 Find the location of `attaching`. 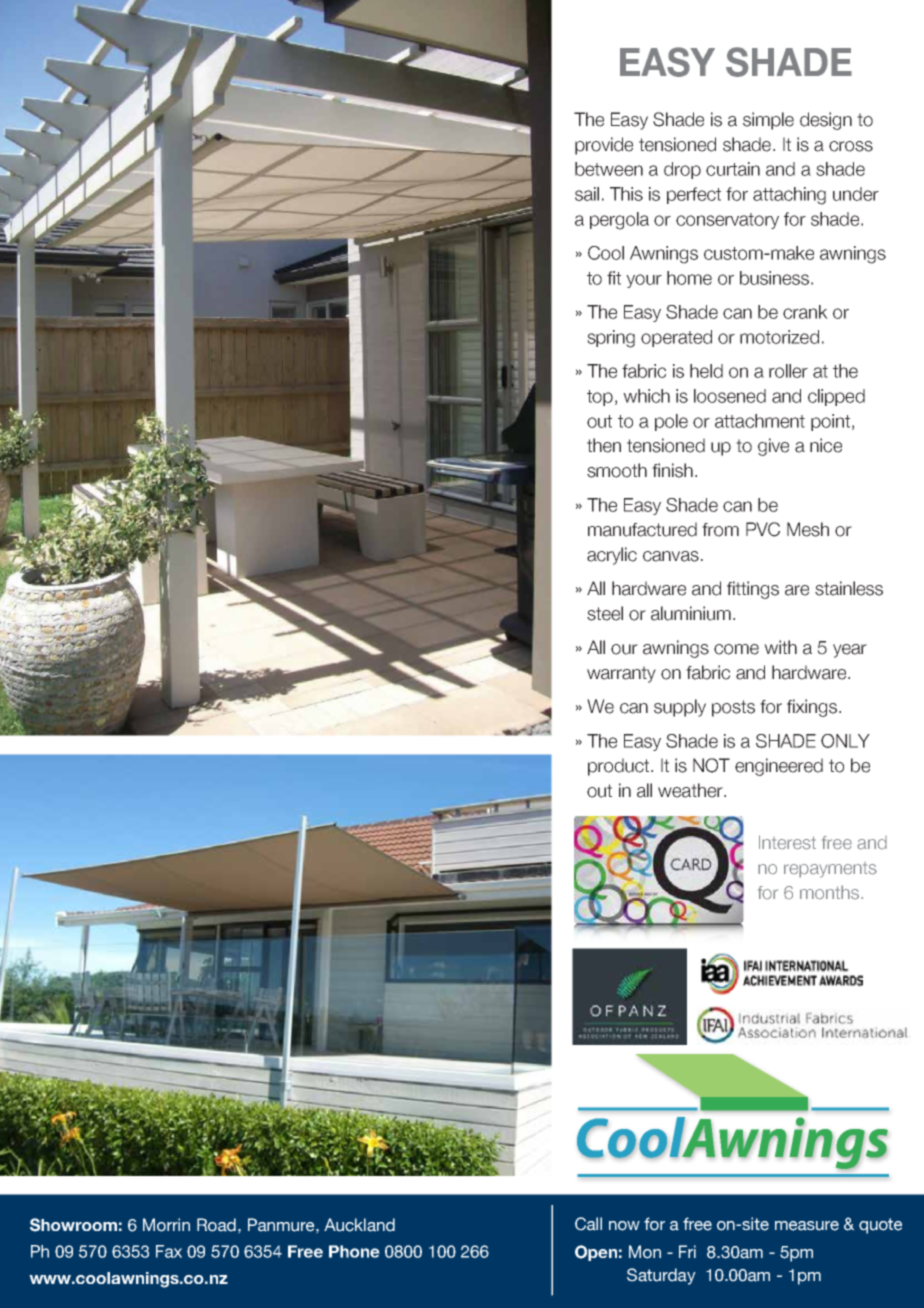

attaching is located at coordinates (789, 196).
